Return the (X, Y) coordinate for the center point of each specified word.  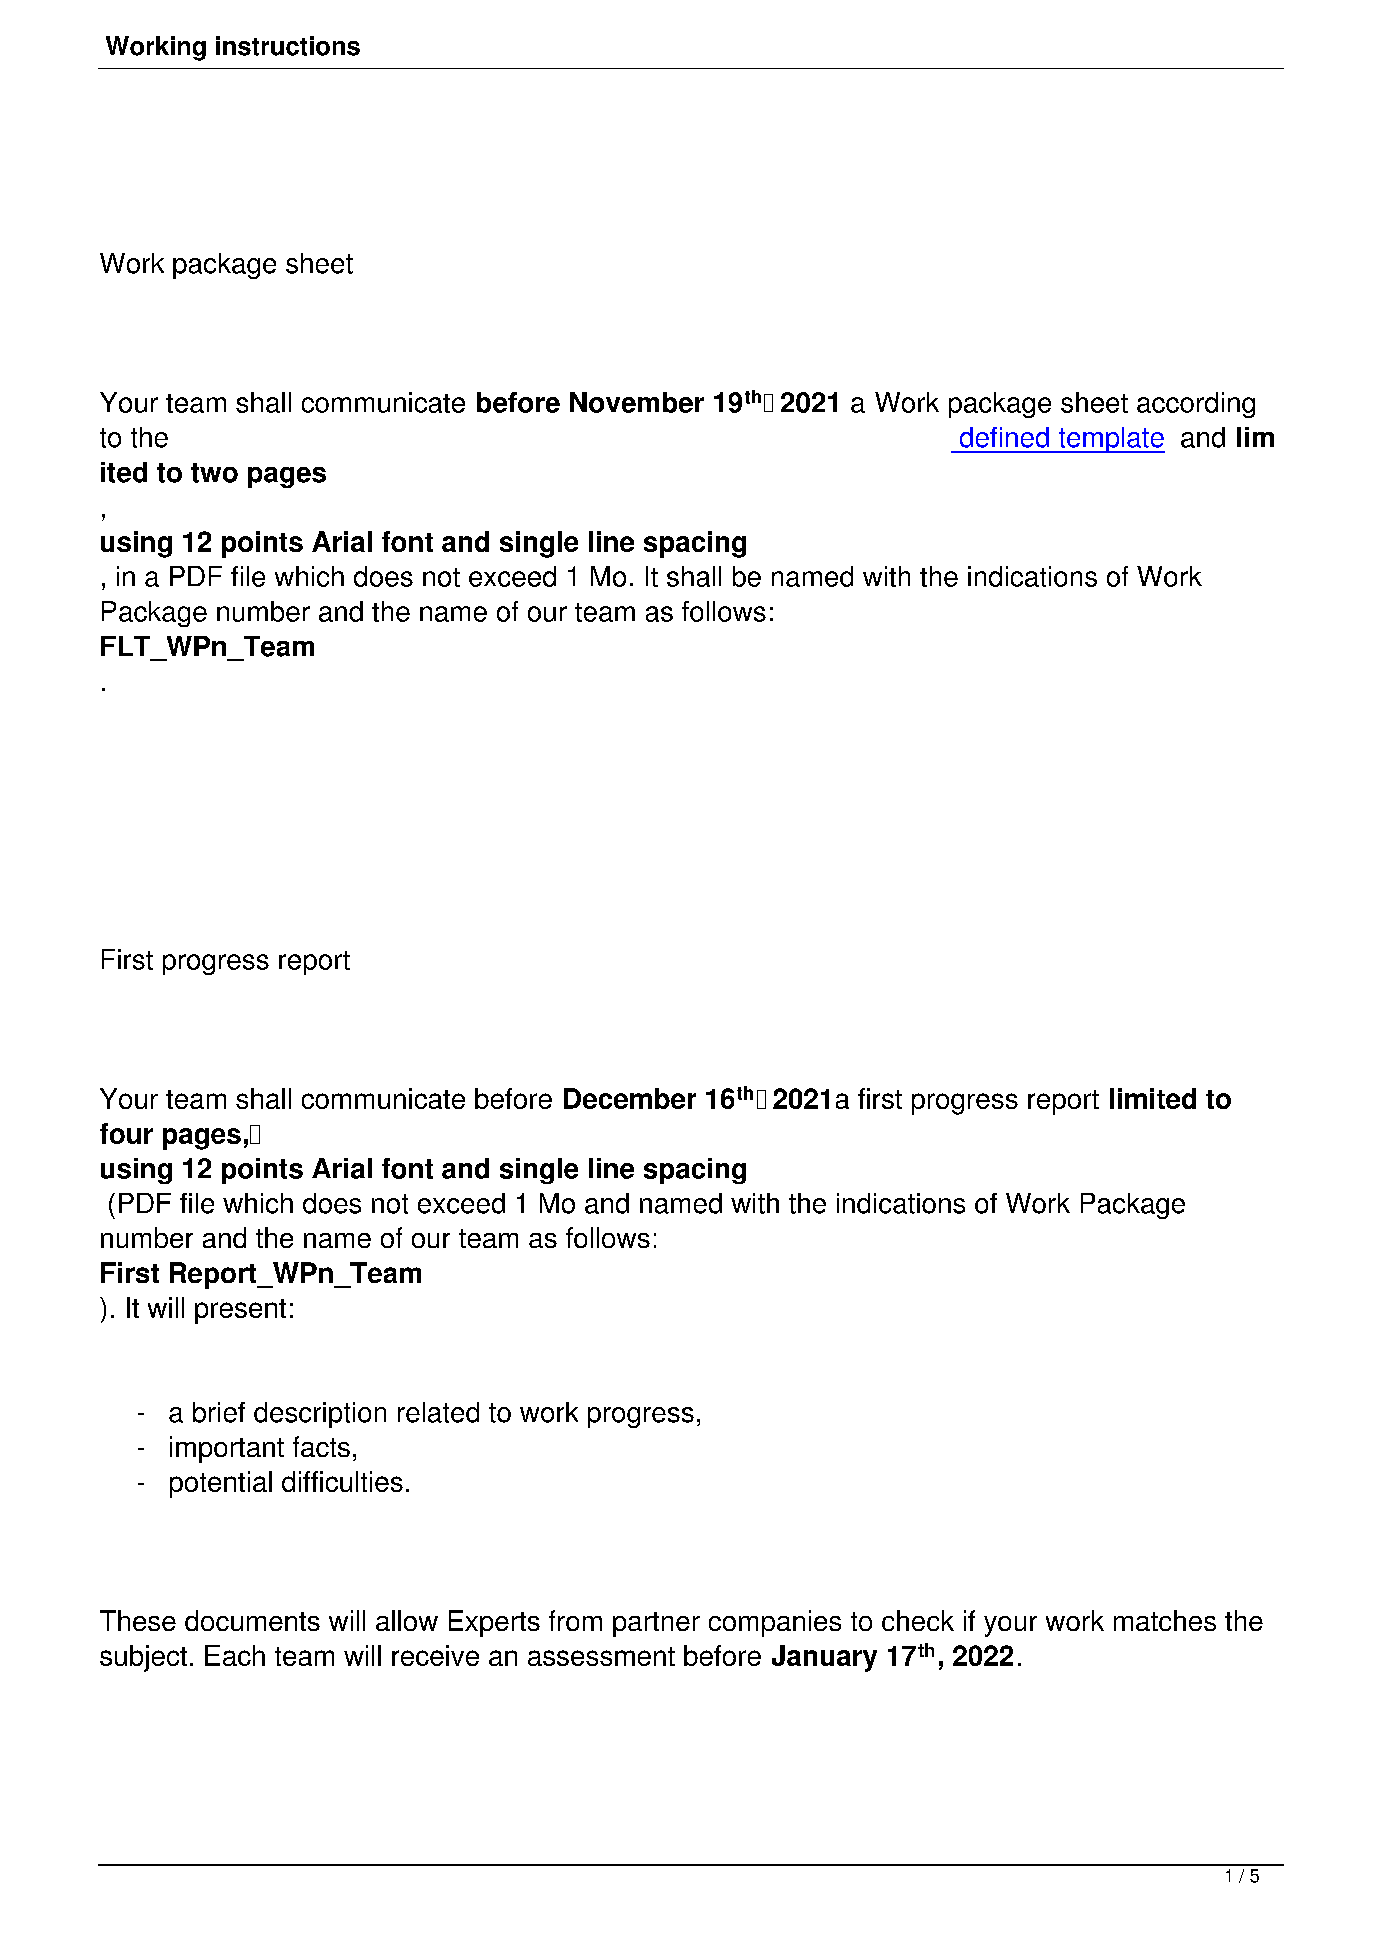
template (1110, 440)
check (918, 1620)
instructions (288, 46)
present (240, 1311)
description (320, 1415)
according (1196, 405)
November (637, 402)
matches (1165, 1620)
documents (252, 1620)
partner (656, 1624)
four (126, 1133)
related (438, 1412)
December (630, 1098)
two (214, 473)
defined (1004, 437)
